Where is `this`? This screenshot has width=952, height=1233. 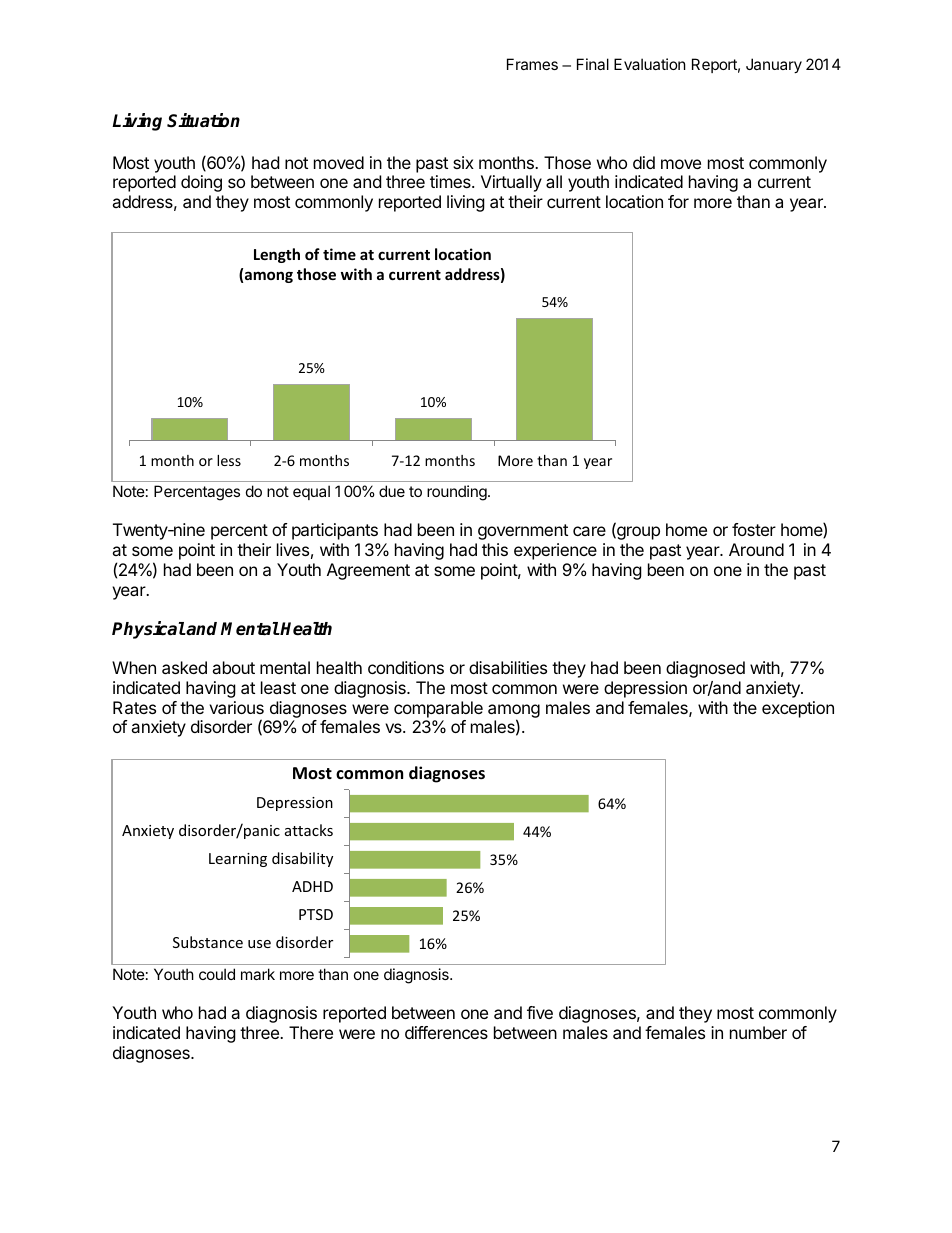
this is located at coordinates (495, 549).
